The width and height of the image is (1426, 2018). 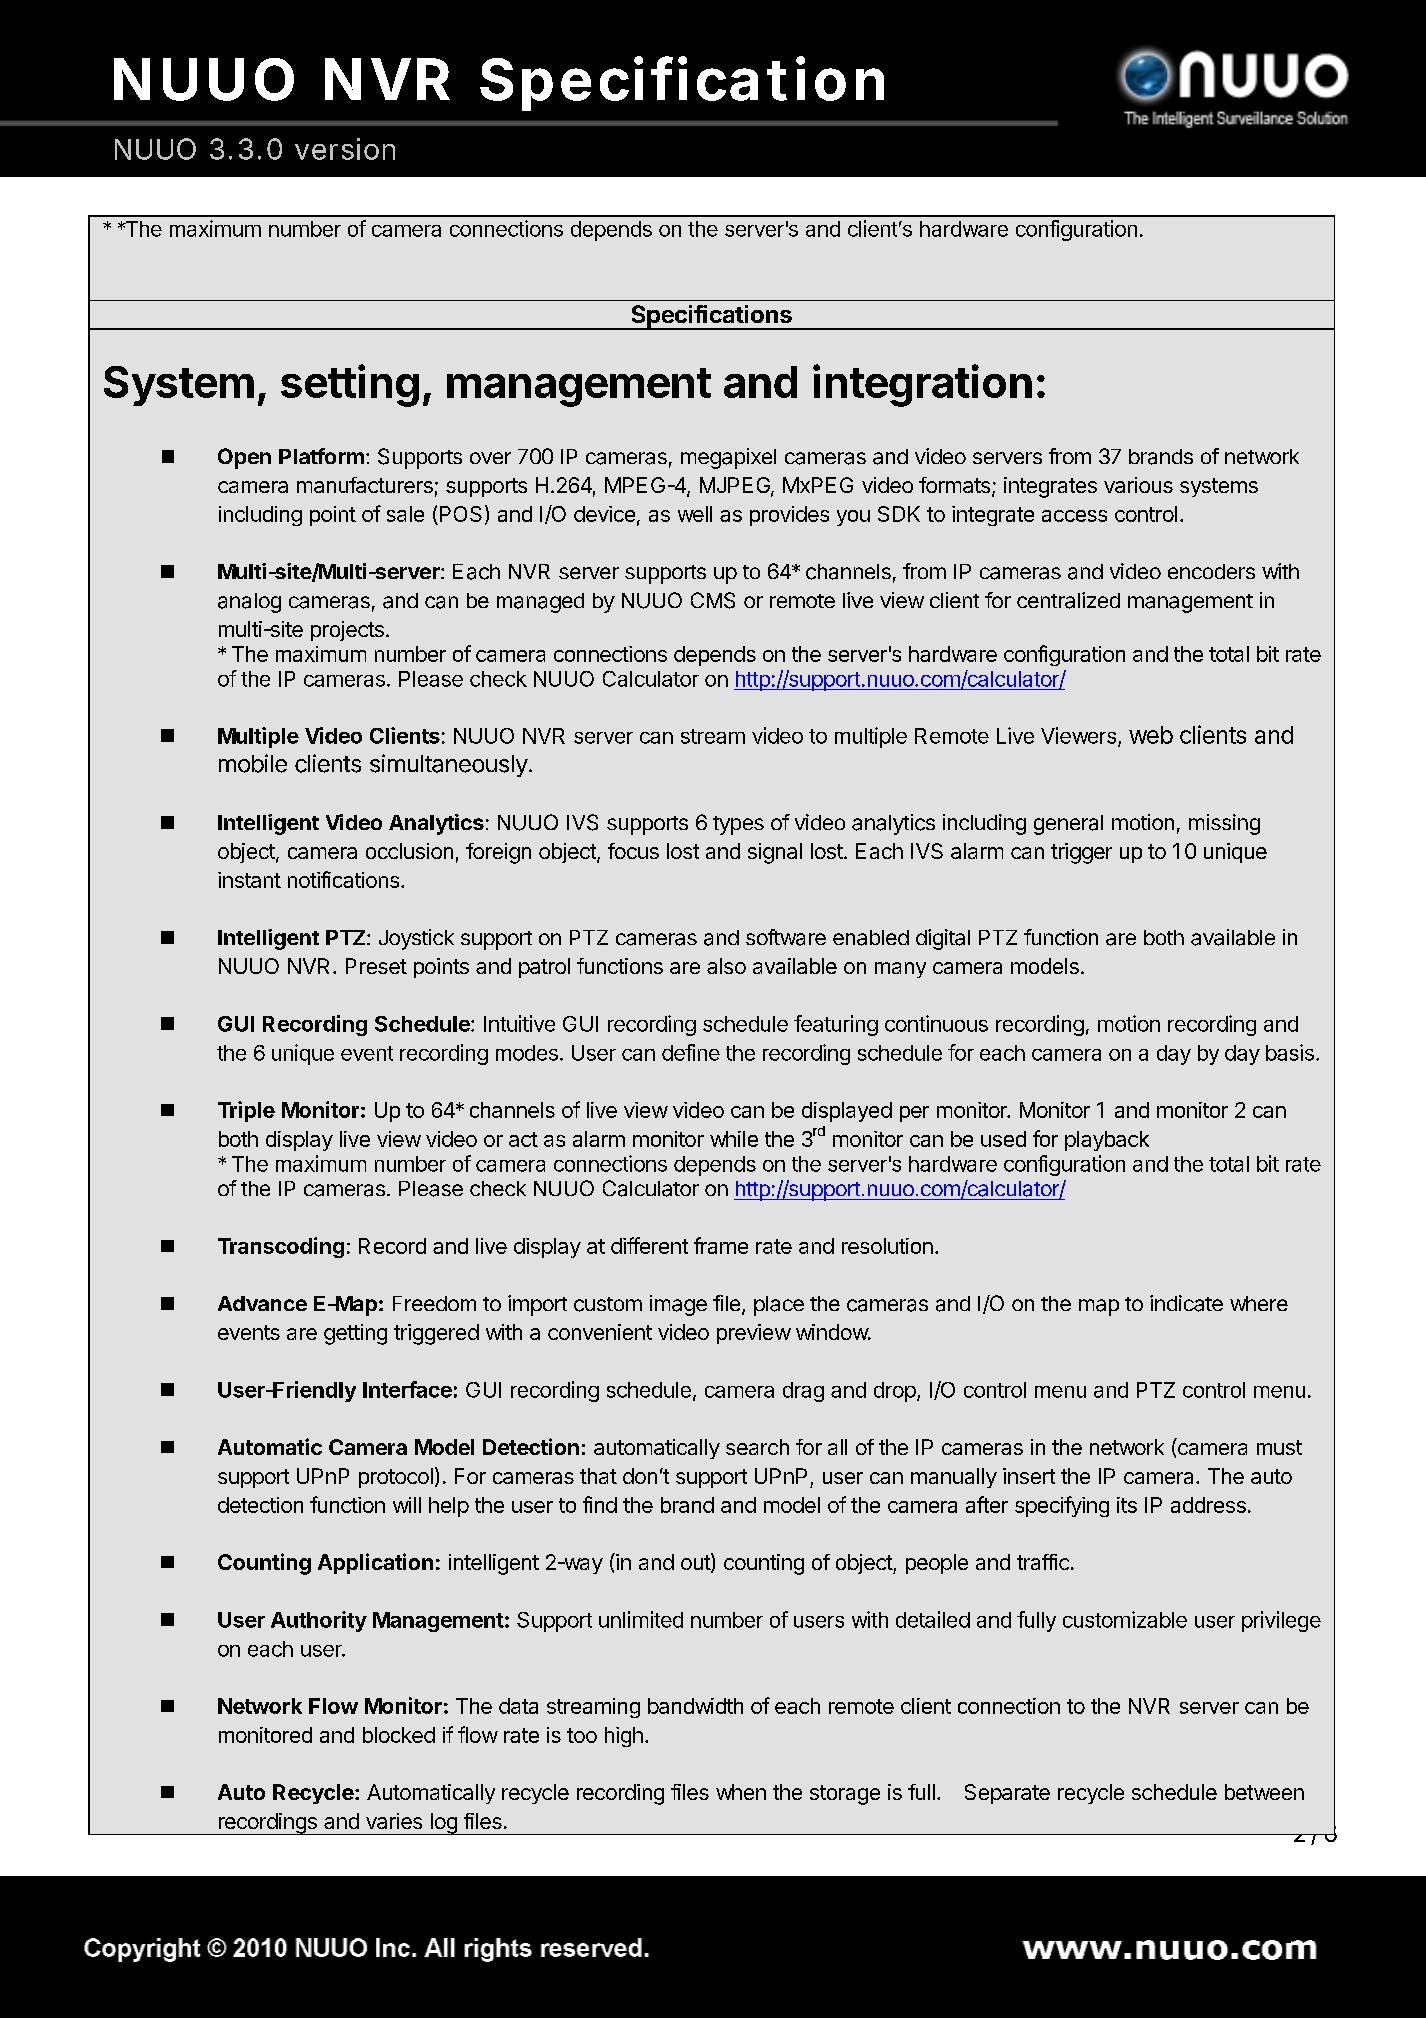 I want to click on types, so click(x=738, y=825).
